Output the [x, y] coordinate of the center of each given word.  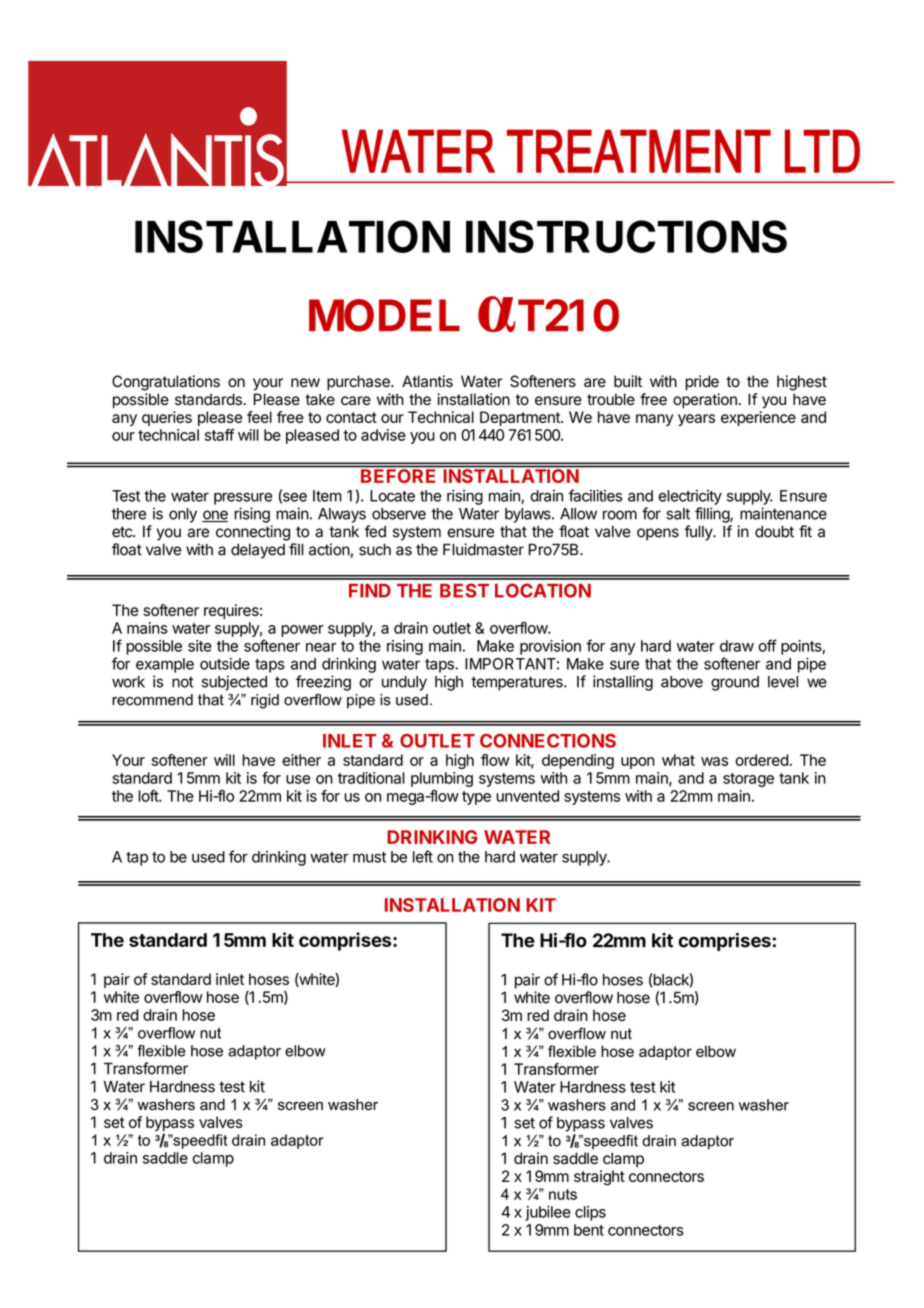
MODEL [384, 315]
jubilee [548, 1213]
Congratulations [166, 383]
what [678, 760]
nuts [563, 1194]
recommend [152, 700]
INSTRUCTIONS [626, 236]
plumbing [442, 779]
